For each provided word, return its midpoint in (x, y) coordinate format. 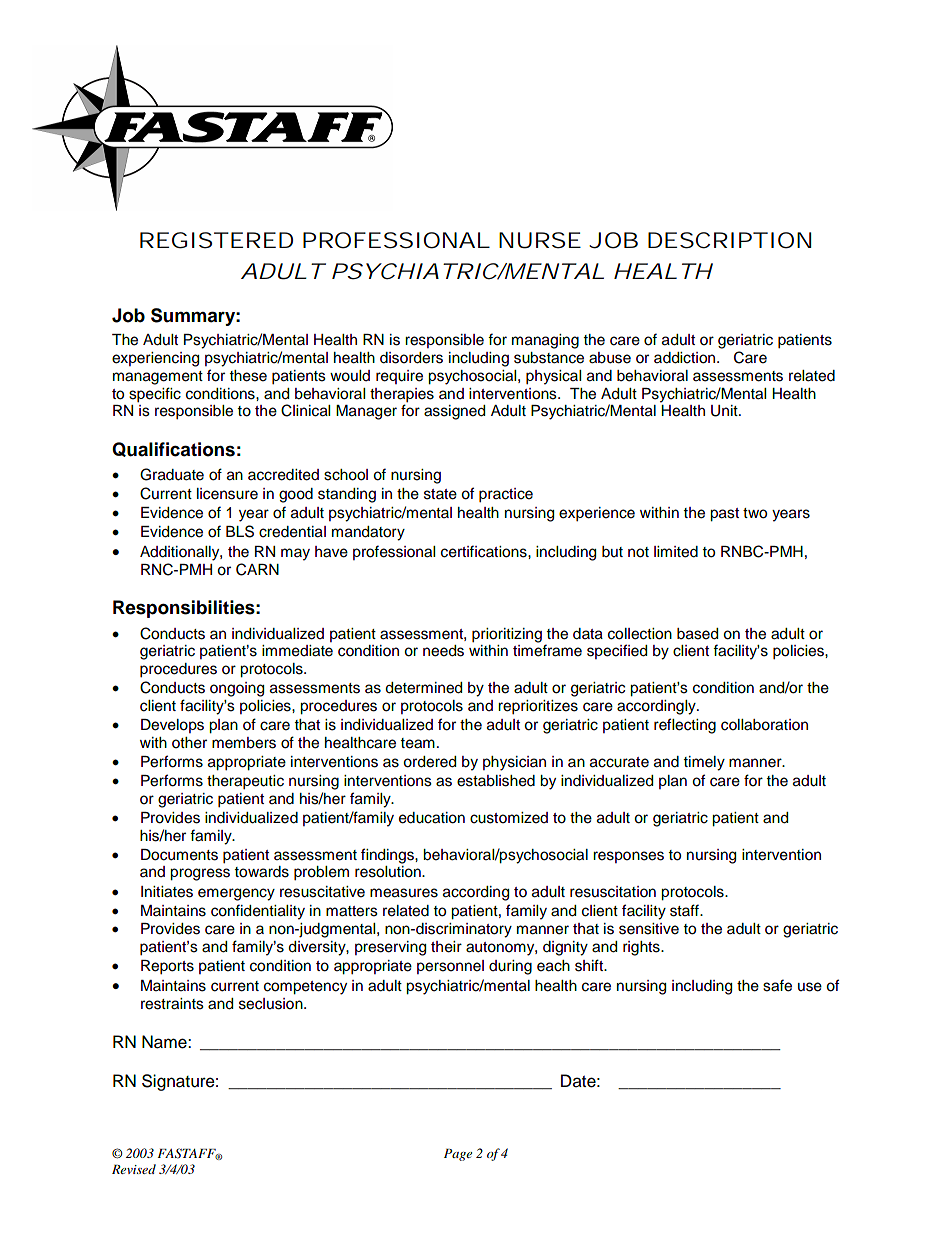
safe (777, 985)
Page (458, 1155)
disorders (411, 358)
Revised (134, 1169)
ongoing (237, 689)
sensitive (649, 929)
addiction (686, 358)
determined (423, 688)
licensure (227, 494)
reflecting (685, 726)
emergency (236, 894)
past (724, 515)
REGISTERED (216, 240)
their (446, 947)
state (440, 494)
